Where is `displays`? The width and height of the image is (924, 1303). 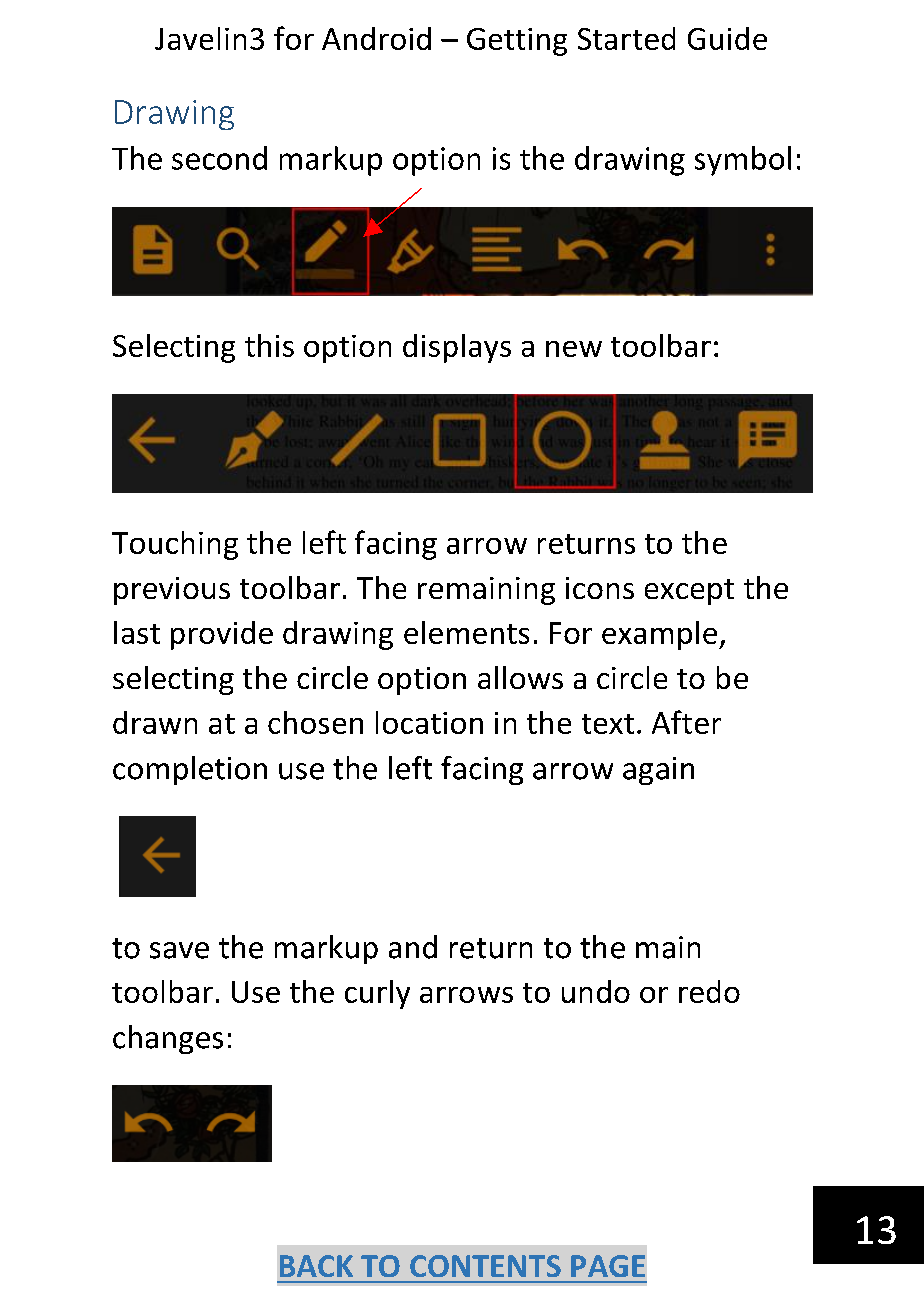 displays is located at coordinates (457, 348).
